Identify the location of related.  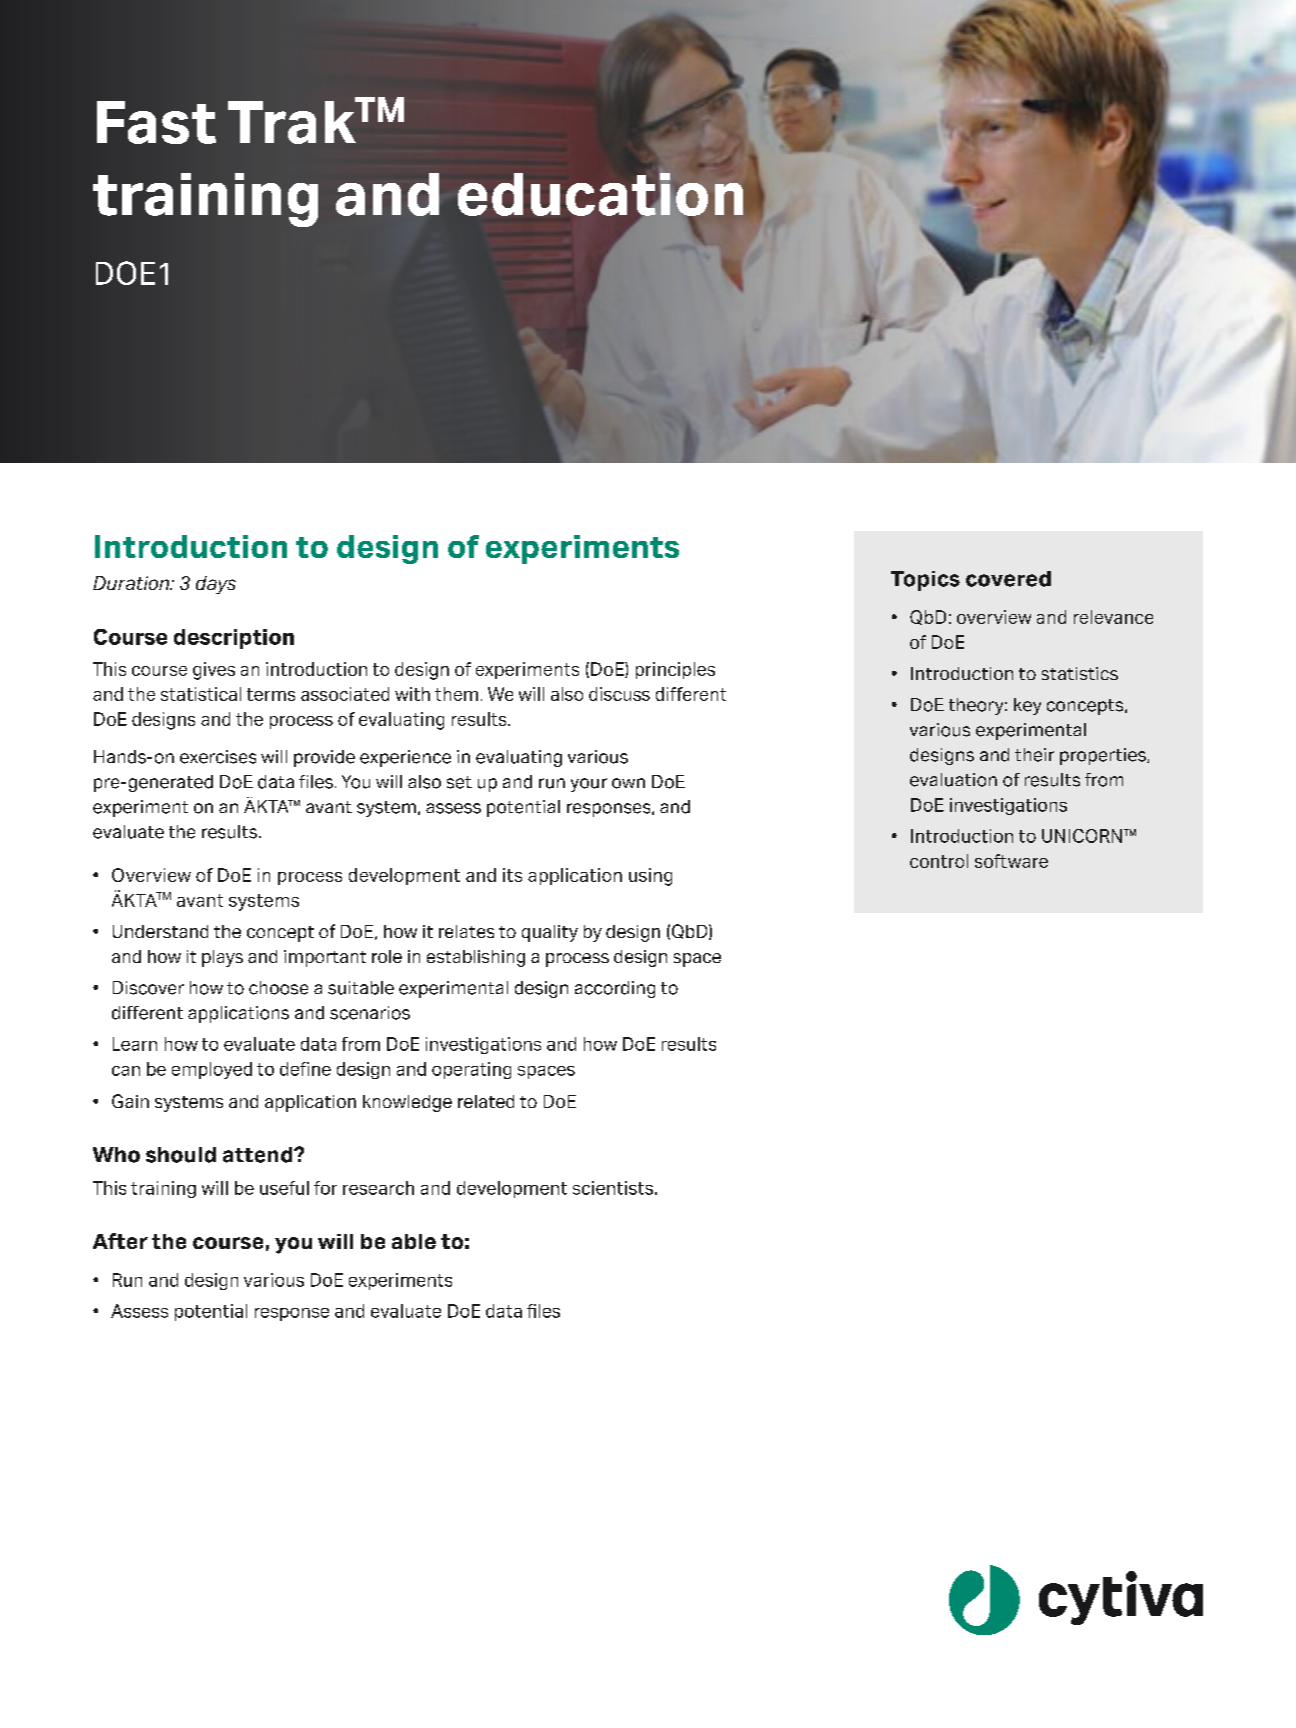
(486, 1101).
